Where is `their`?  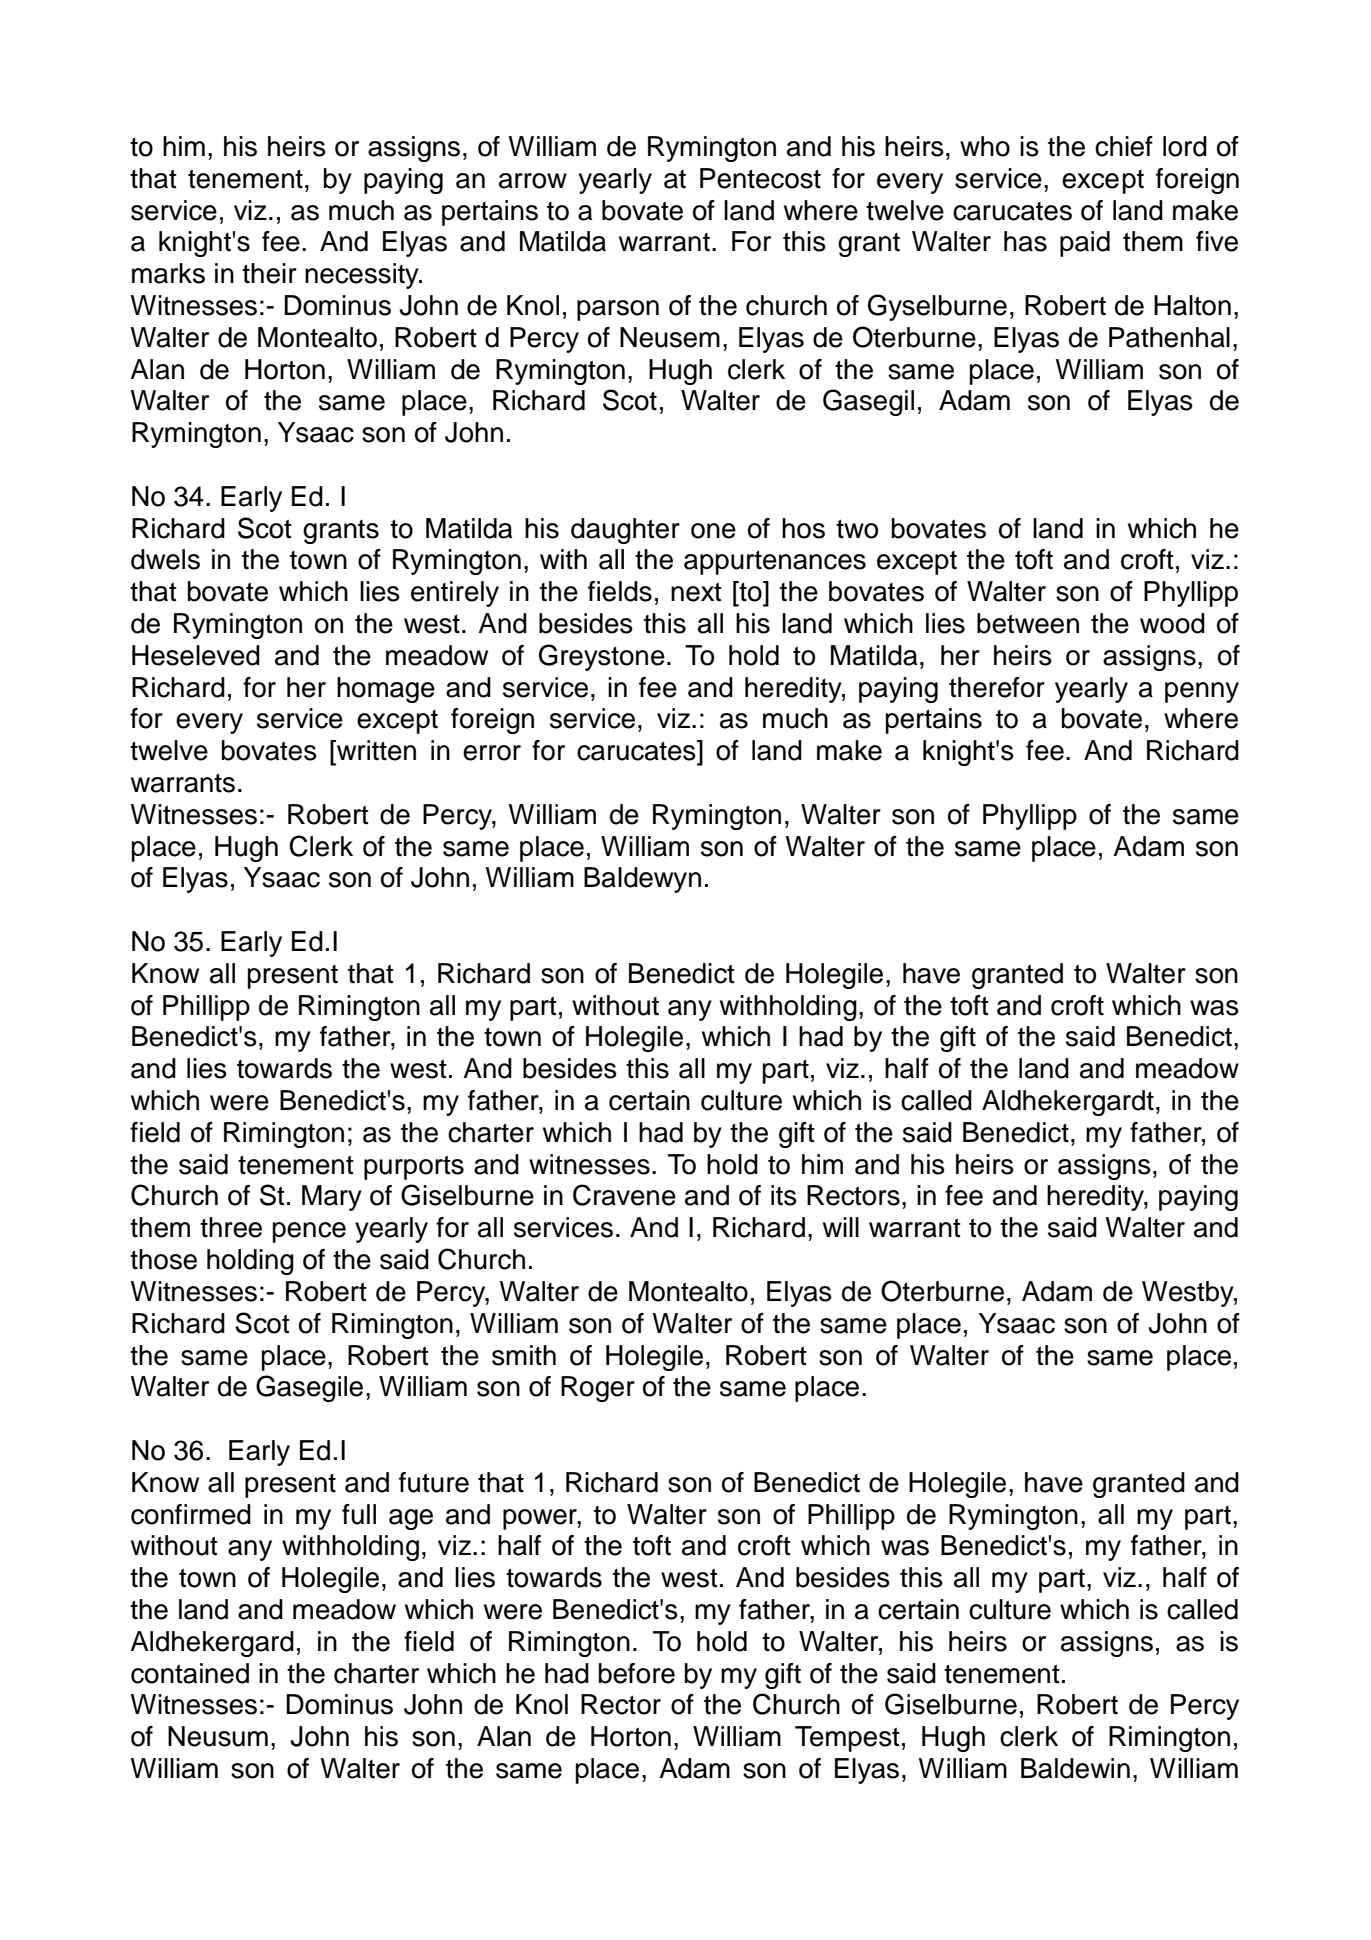
their is located at coordinates (269, 273).
